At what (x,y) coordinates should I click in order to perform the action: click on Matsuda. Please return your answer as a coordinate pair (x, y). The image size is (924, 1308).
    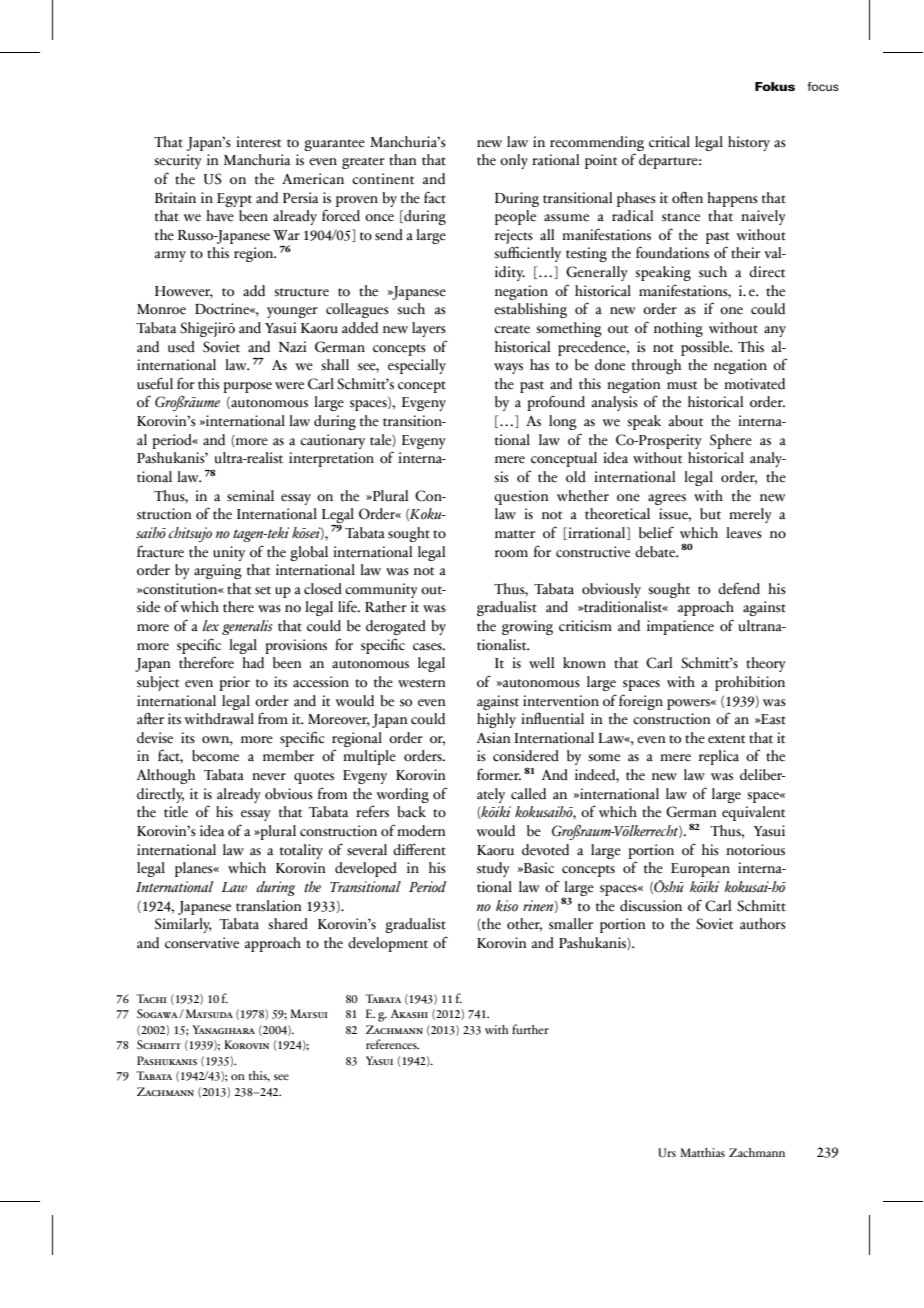
    Looking at the image, I should click on (208, 1013).
